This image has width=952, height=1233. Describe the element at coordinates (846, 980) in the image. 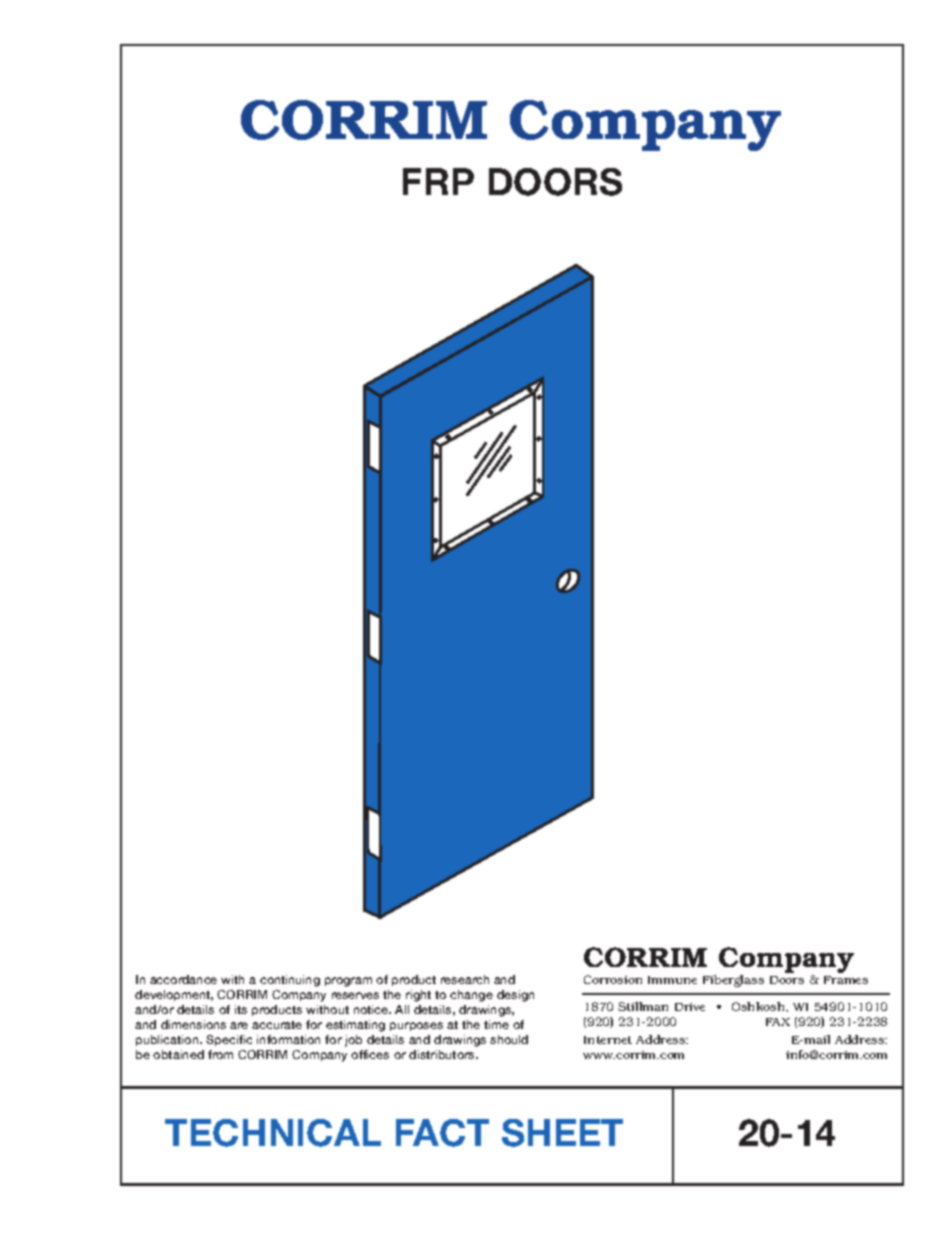

I see `Frames` at that location.
